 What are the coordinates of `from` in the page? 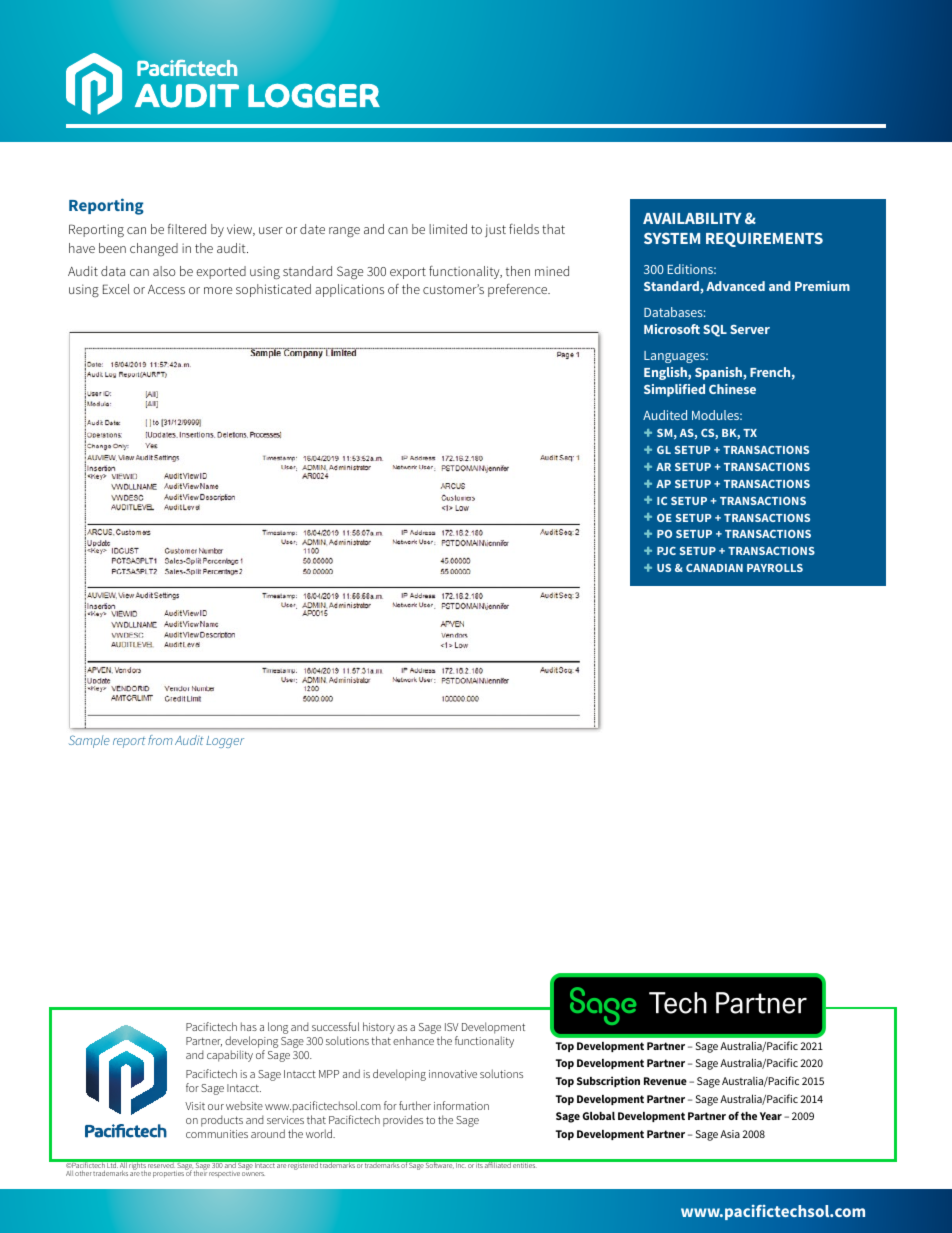 It's located at (160, 740).
